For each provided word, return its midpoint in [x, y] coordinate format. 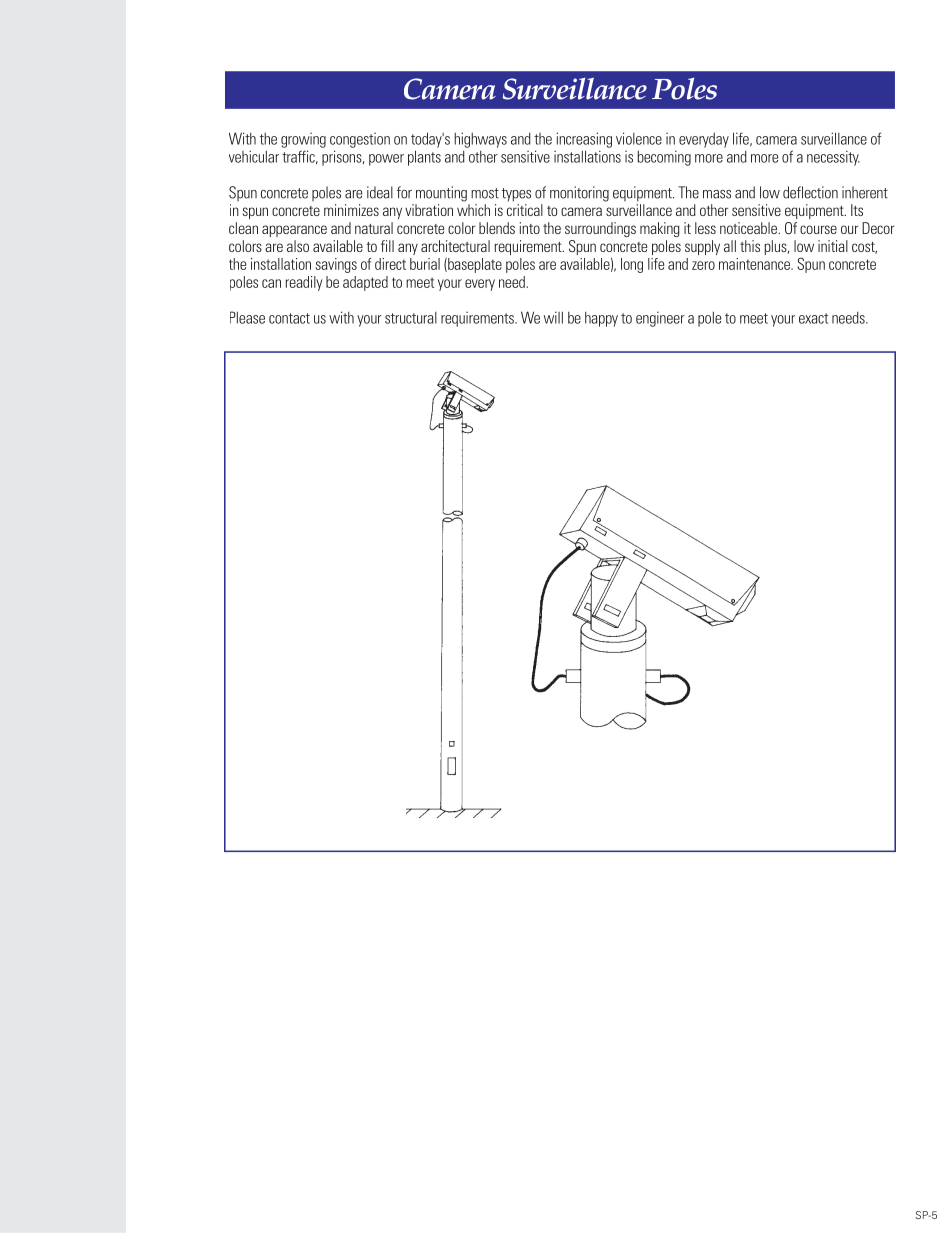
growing [303, 140]
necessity [833, 158]
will [553, 317]
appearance [294, 231]
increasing [584, 140]
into [529, 228]
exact [813, 318]
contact [289, 318]
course [818, 229]
